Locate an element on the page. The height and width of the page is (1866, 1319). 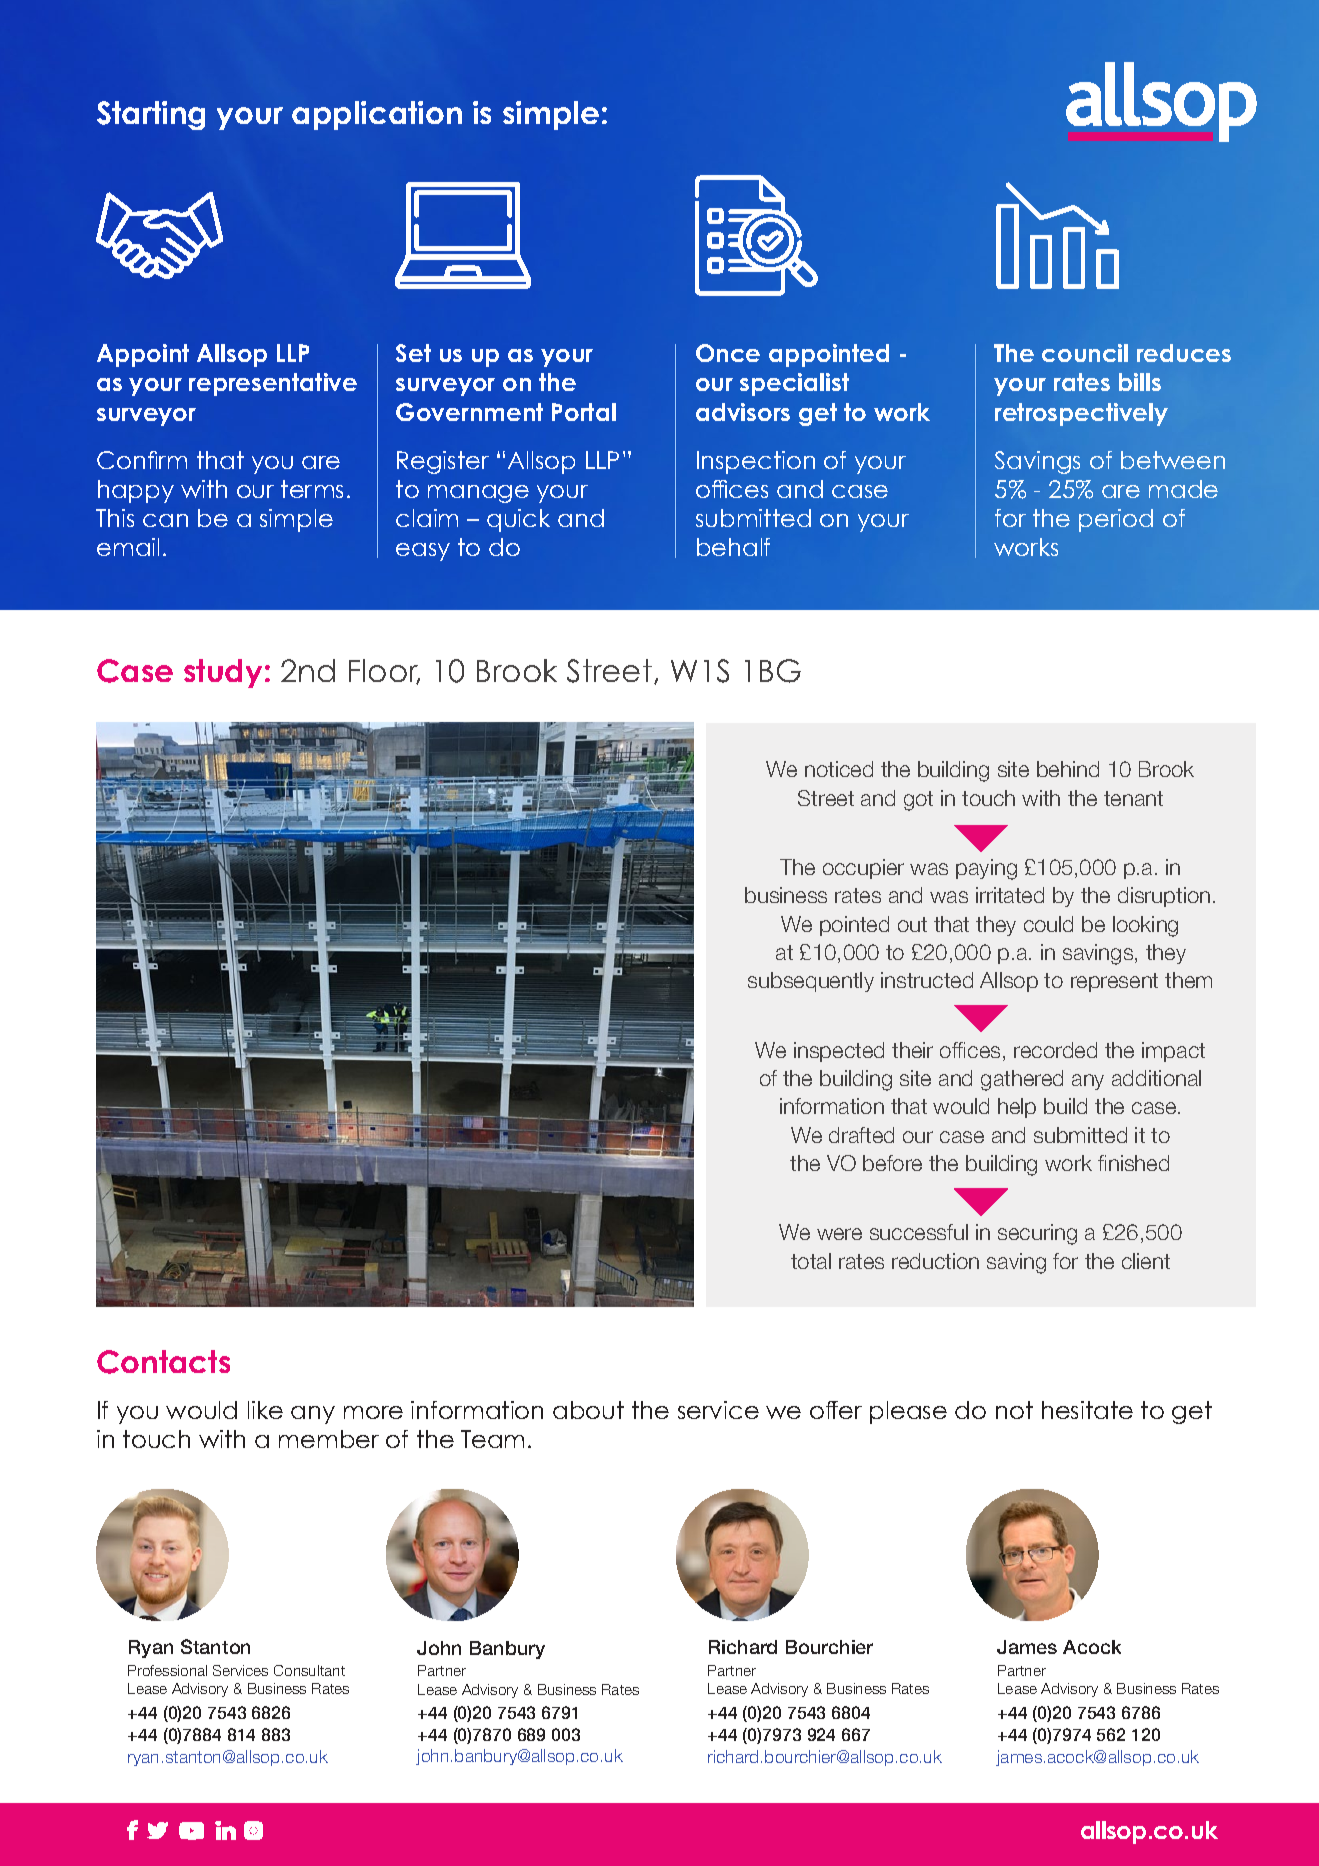
Starting is located at coordinates (151, 115).
